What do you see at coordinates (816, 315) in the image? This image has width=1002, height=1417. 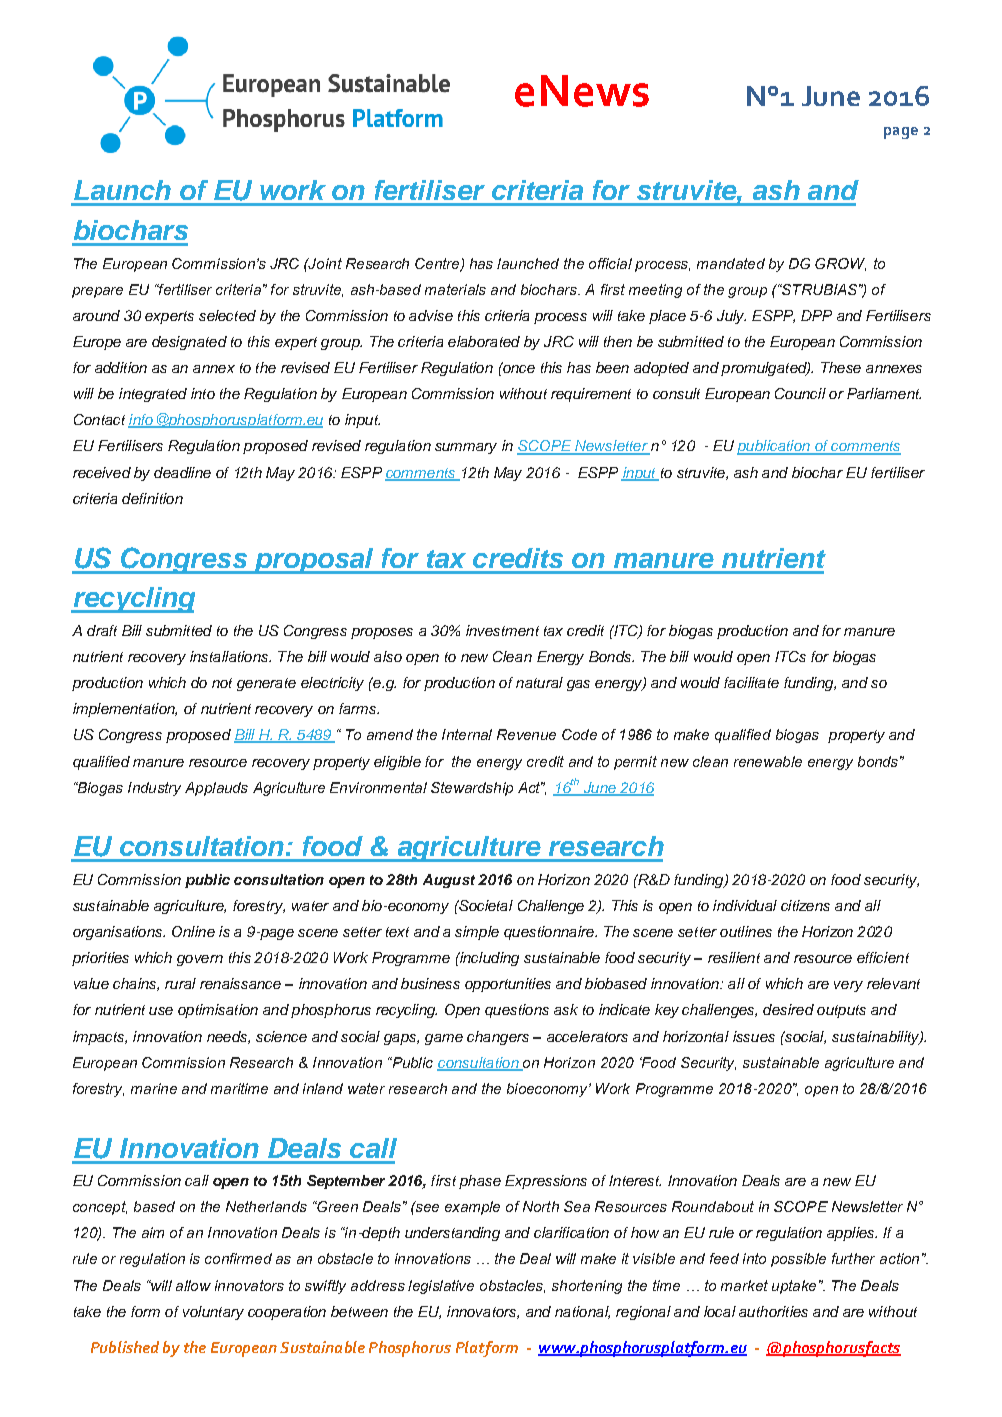 I see `DPP` at bounding box center [816, 315].
